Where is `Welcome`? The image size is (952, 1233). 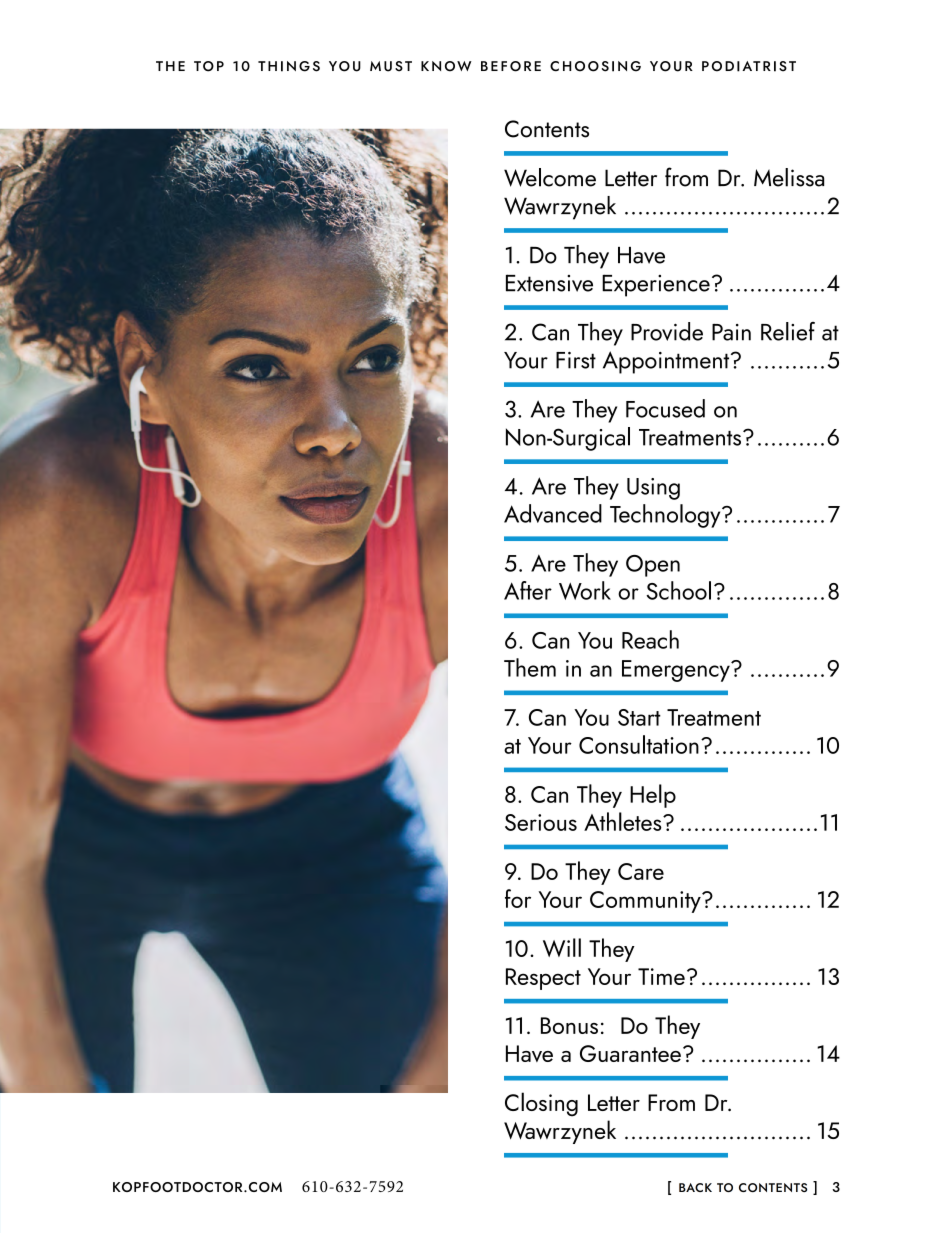
Welcome is located at coordinates (550, 177).
